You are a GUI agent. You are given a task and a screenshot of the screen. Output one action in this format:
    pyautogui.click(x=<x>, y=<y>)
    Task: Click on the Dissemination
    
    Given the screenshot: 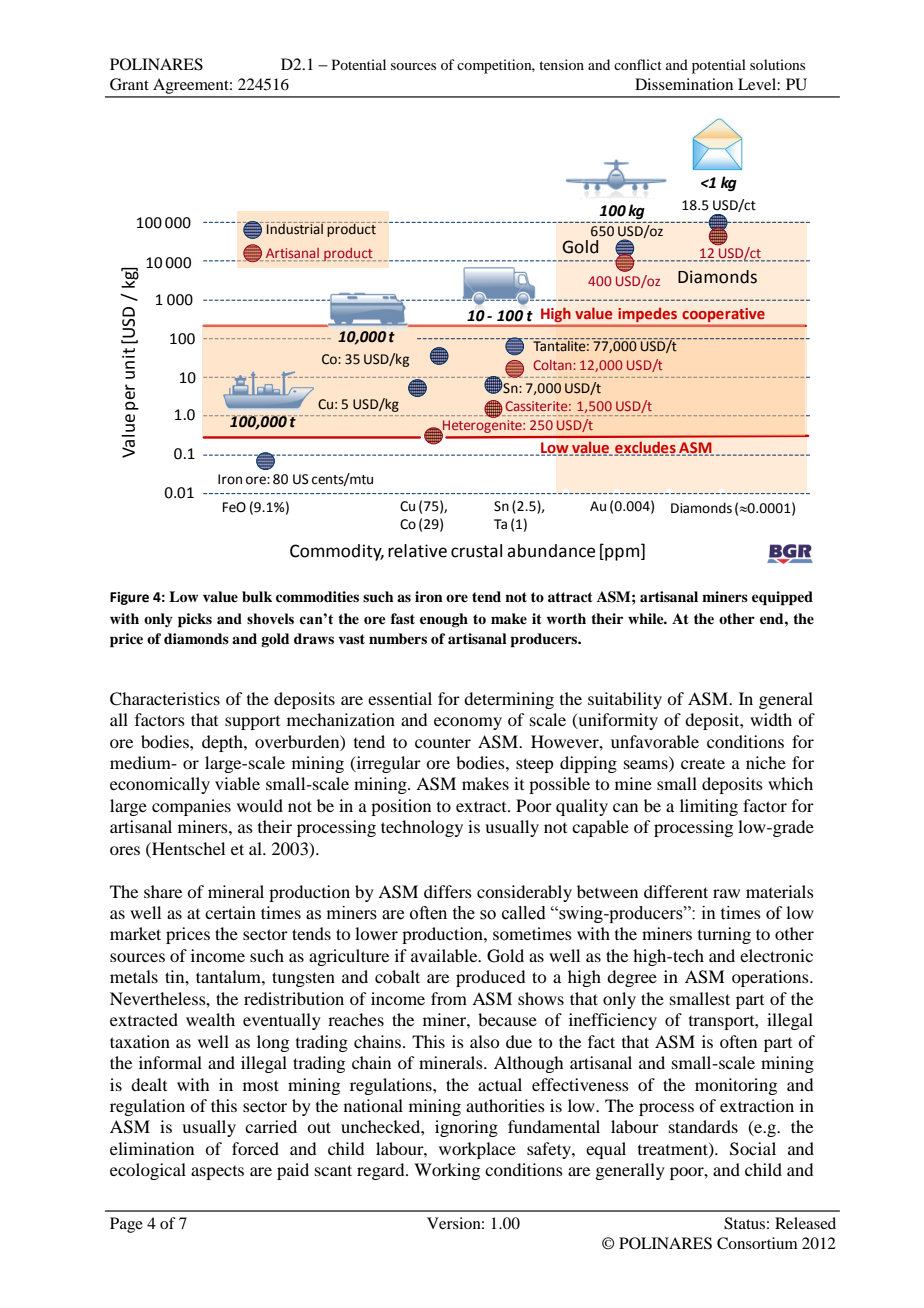 What is the action you would take?
    pyautogui.click(x=684, y=84)
